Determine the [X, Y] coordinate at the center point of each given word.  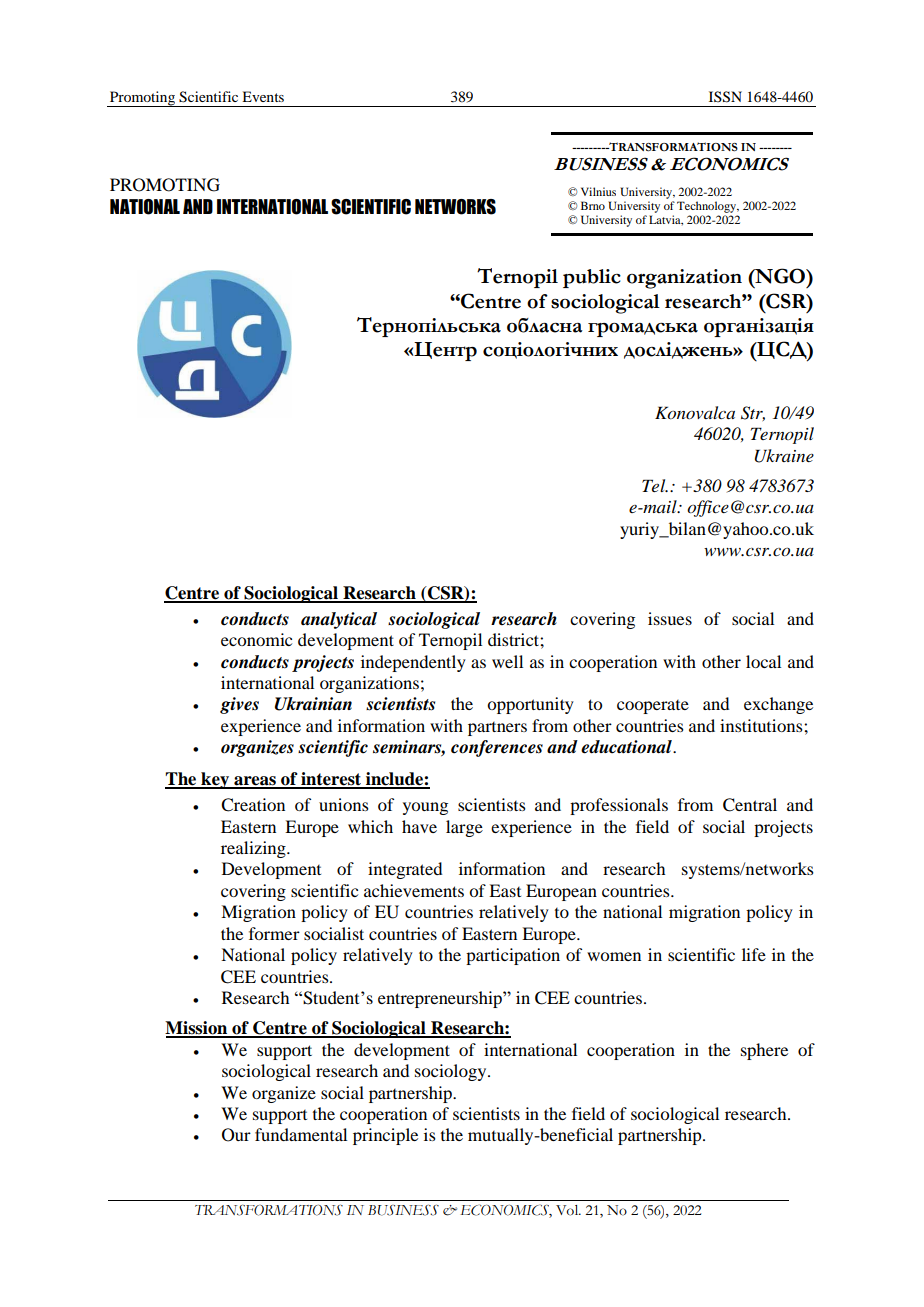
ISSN [725, 97]
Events [263, 96]
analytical [339, 620]
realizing [254, 849]
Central [750, 805]
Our [236, 1135]
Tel [655, 485]
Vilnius [598, 191]
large [464, 828]
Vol [568, 1210]
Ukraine [784, 456]
